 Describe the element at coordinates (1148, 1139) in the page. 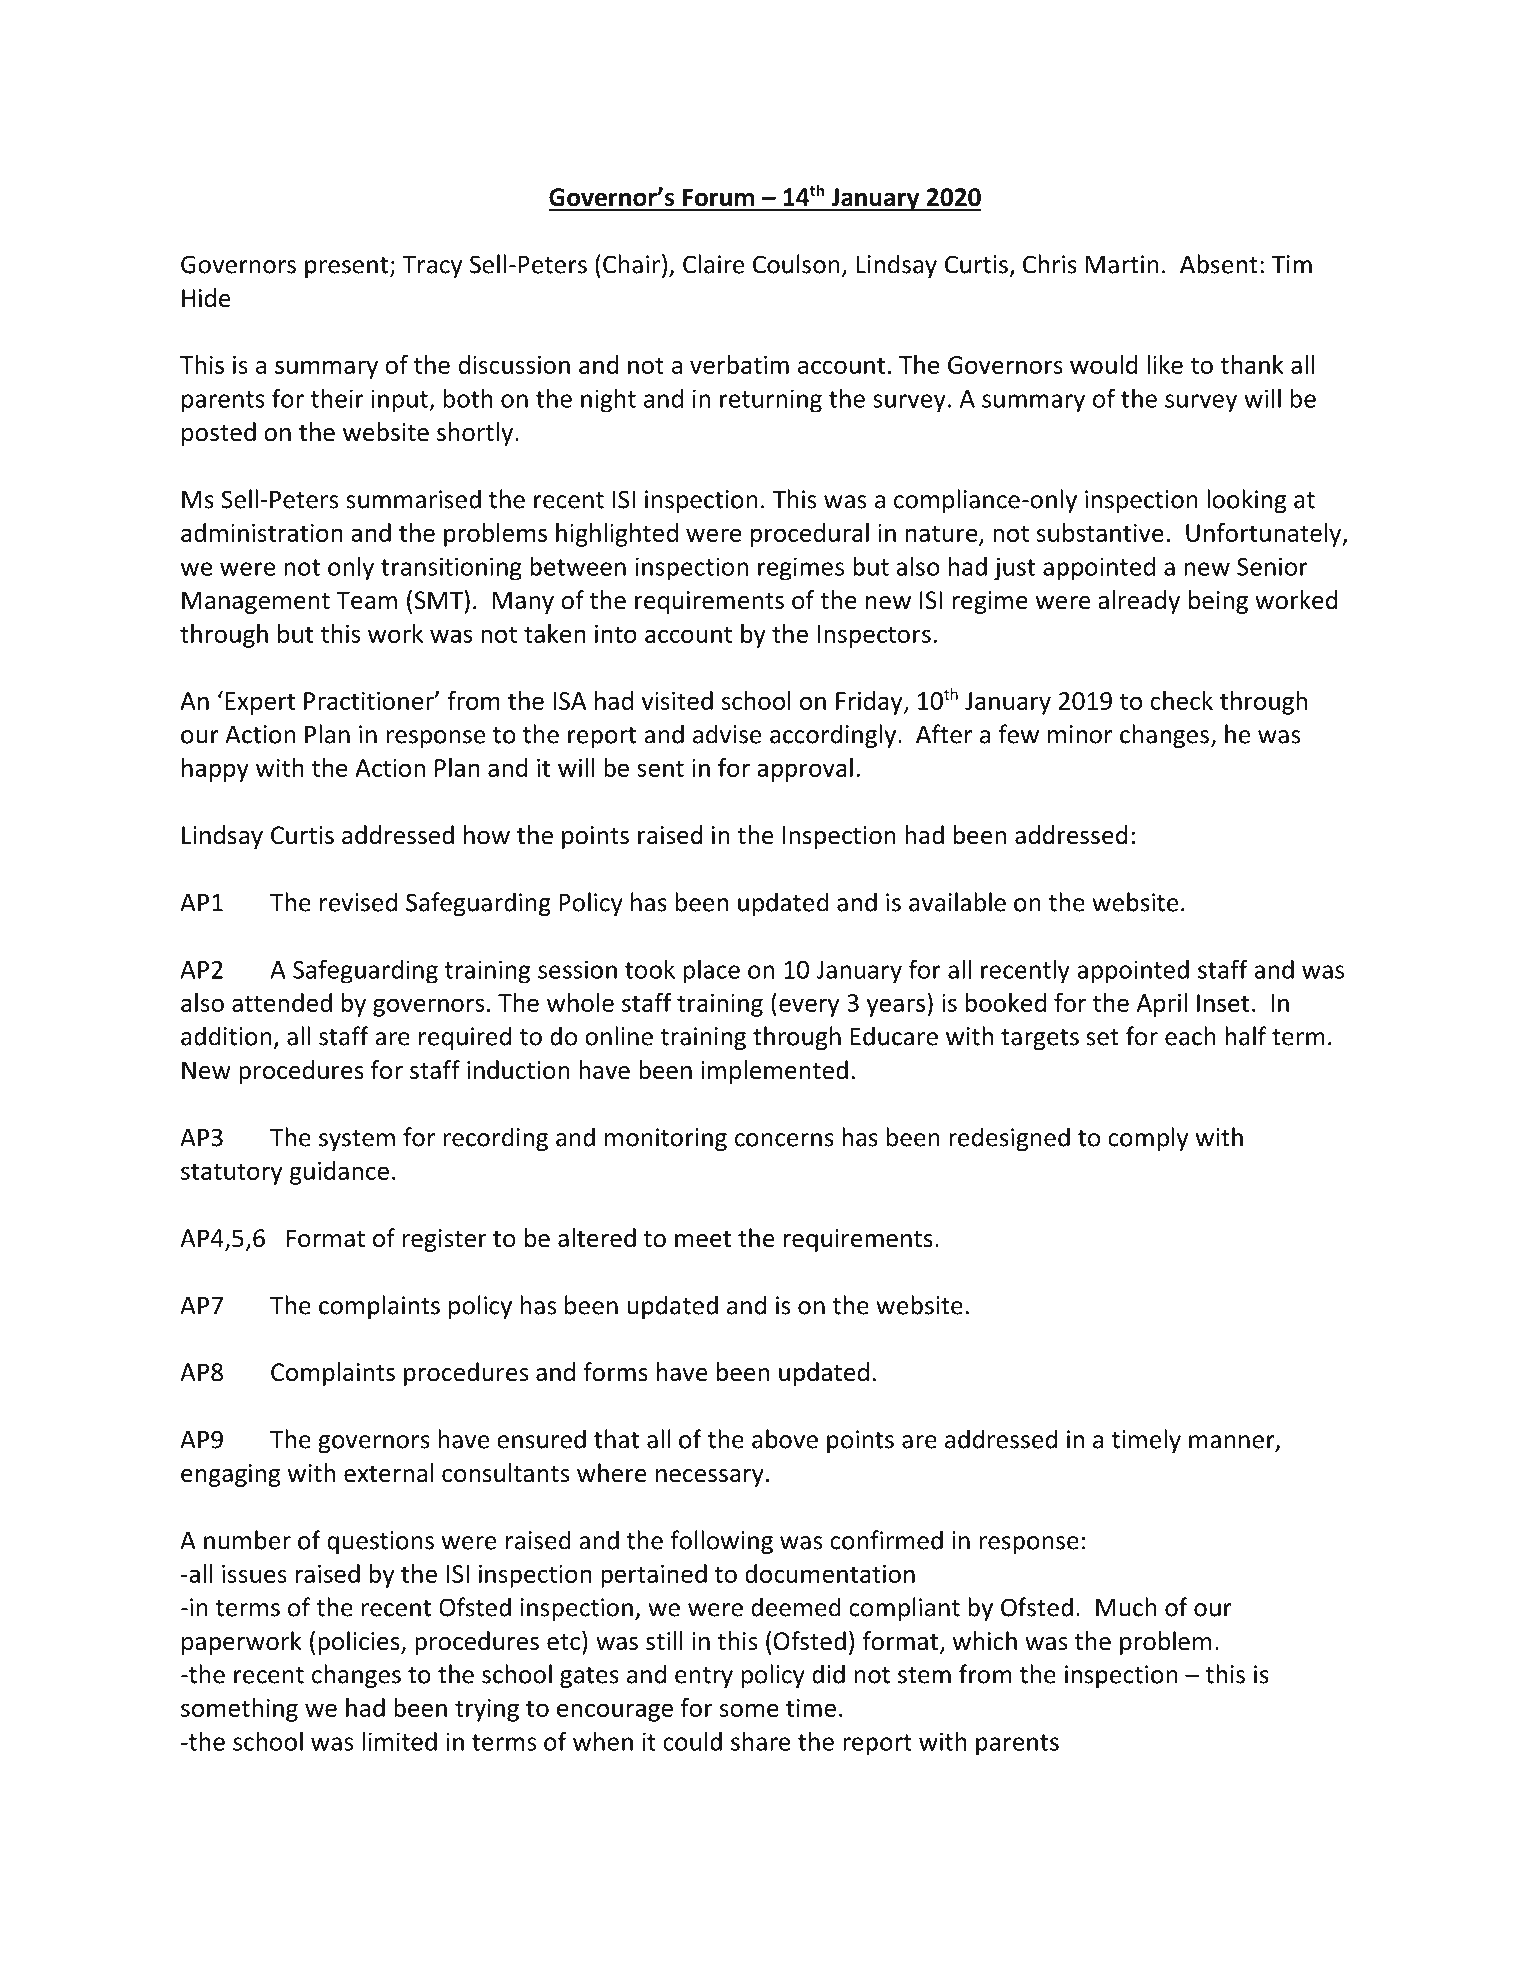

I see `comply` at that location.
